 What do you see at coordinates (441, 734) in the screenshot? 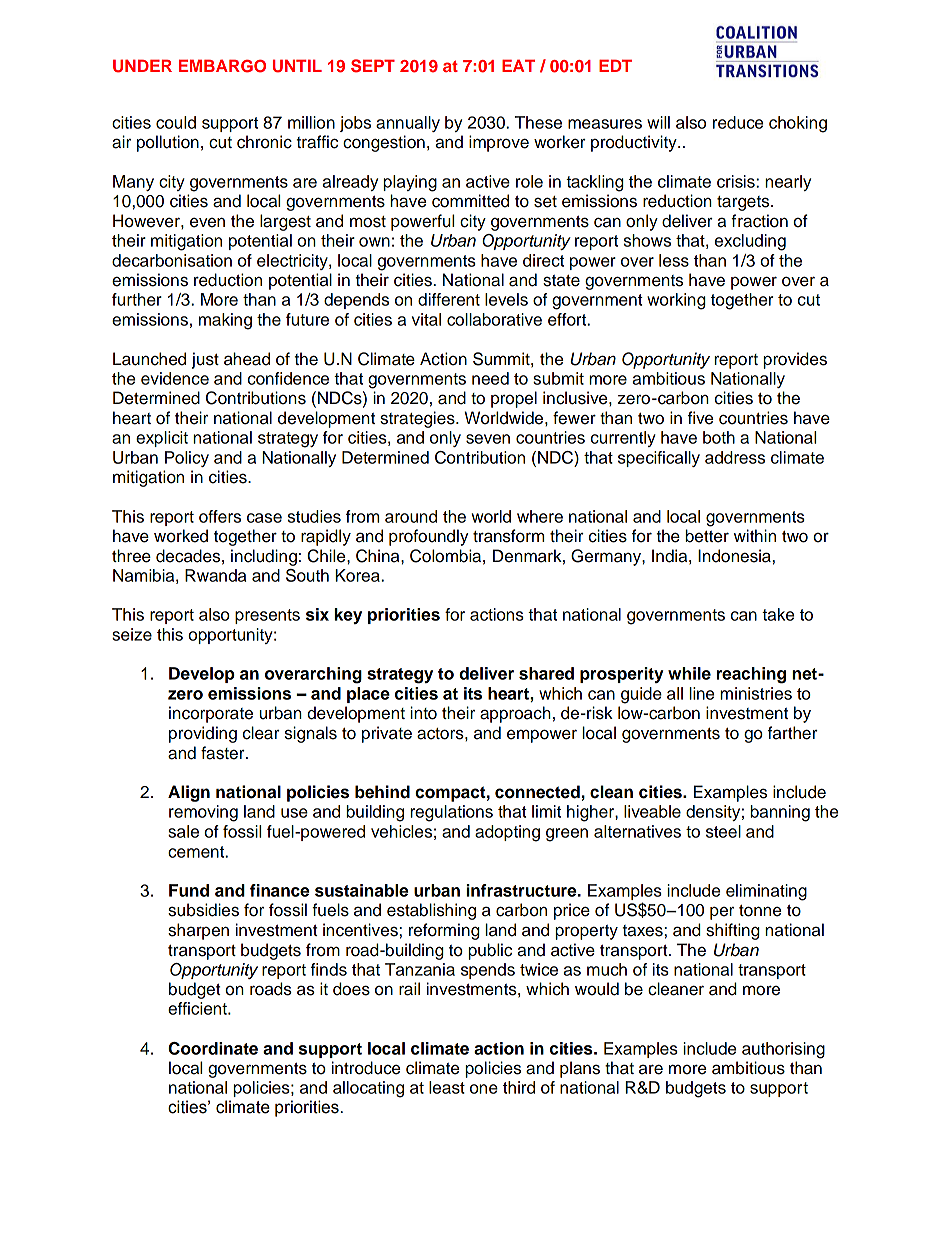
I see `actors` at bounding box center [441, 734].
